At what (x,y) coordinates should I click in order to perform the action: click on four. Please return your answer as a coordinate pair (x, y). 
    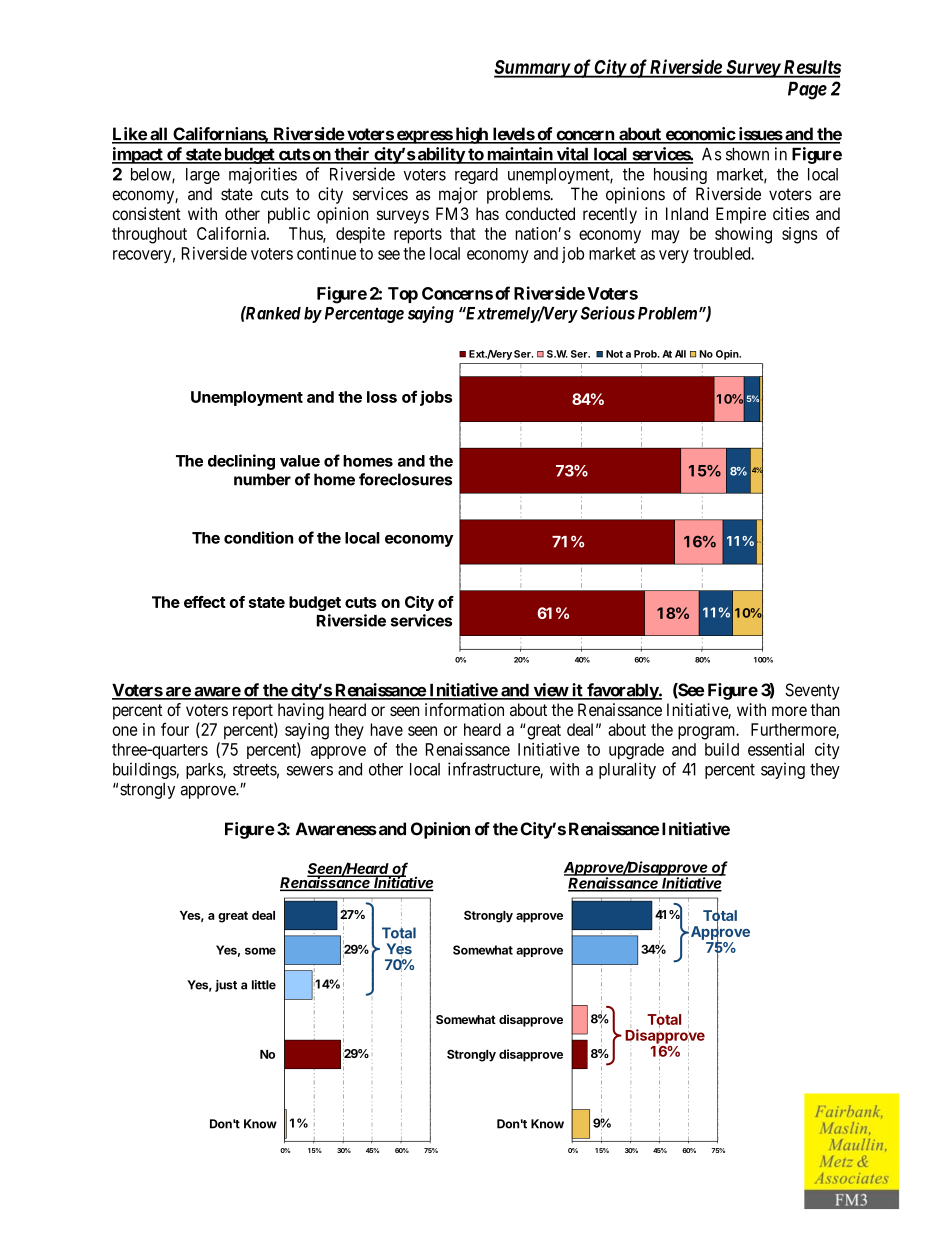
    Looking at the image, I should click on (175, 729).
